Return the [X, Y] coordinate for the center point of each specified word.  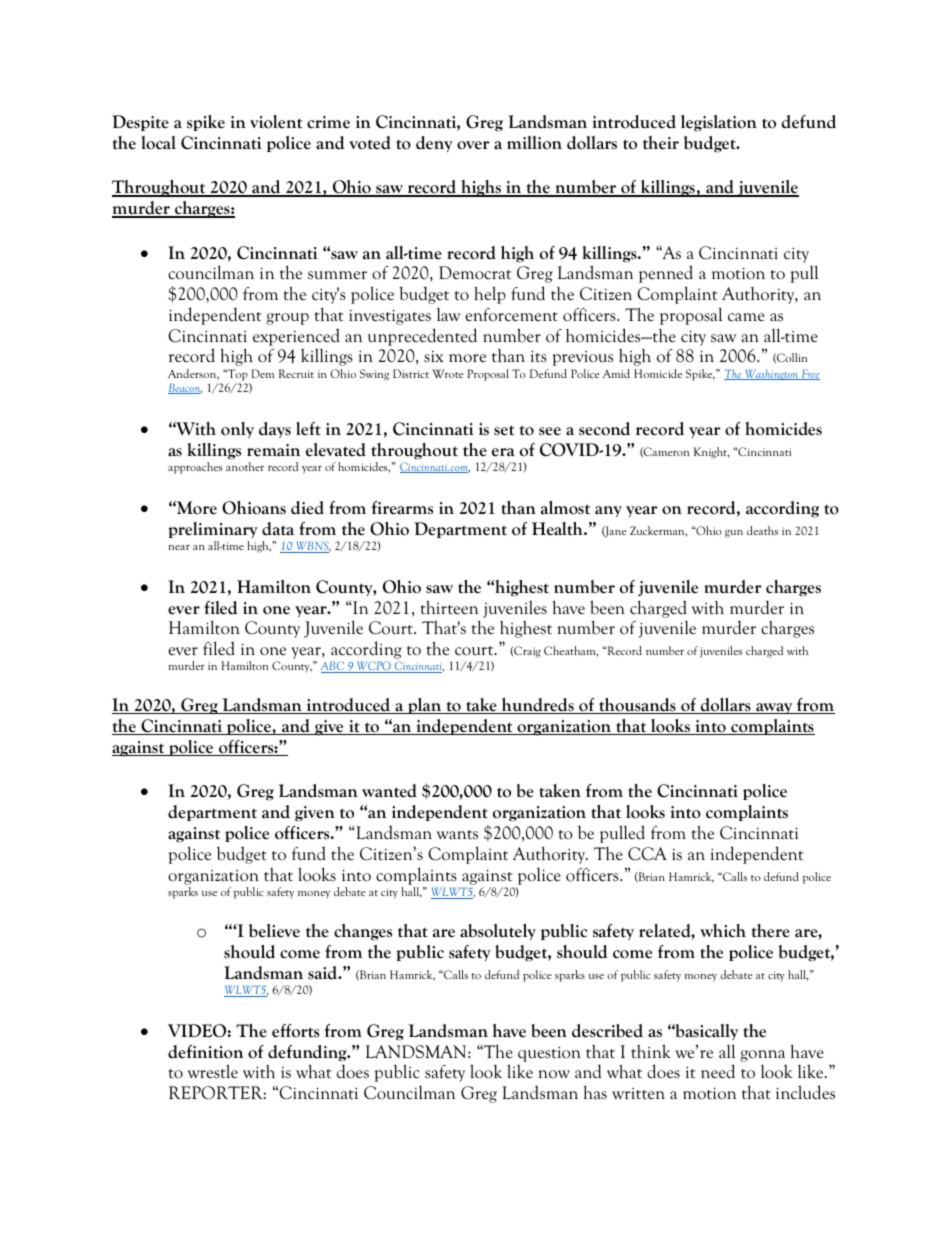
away [774, 708]
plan [425, 706]
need [718, 1071]
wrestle [213, 1071]
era [503, 452]
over [473, 145]
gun [734, 534]
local [159, 143]
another [245, 466]
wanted [389, 791]
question [549, 1054]
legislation [719, 123]
